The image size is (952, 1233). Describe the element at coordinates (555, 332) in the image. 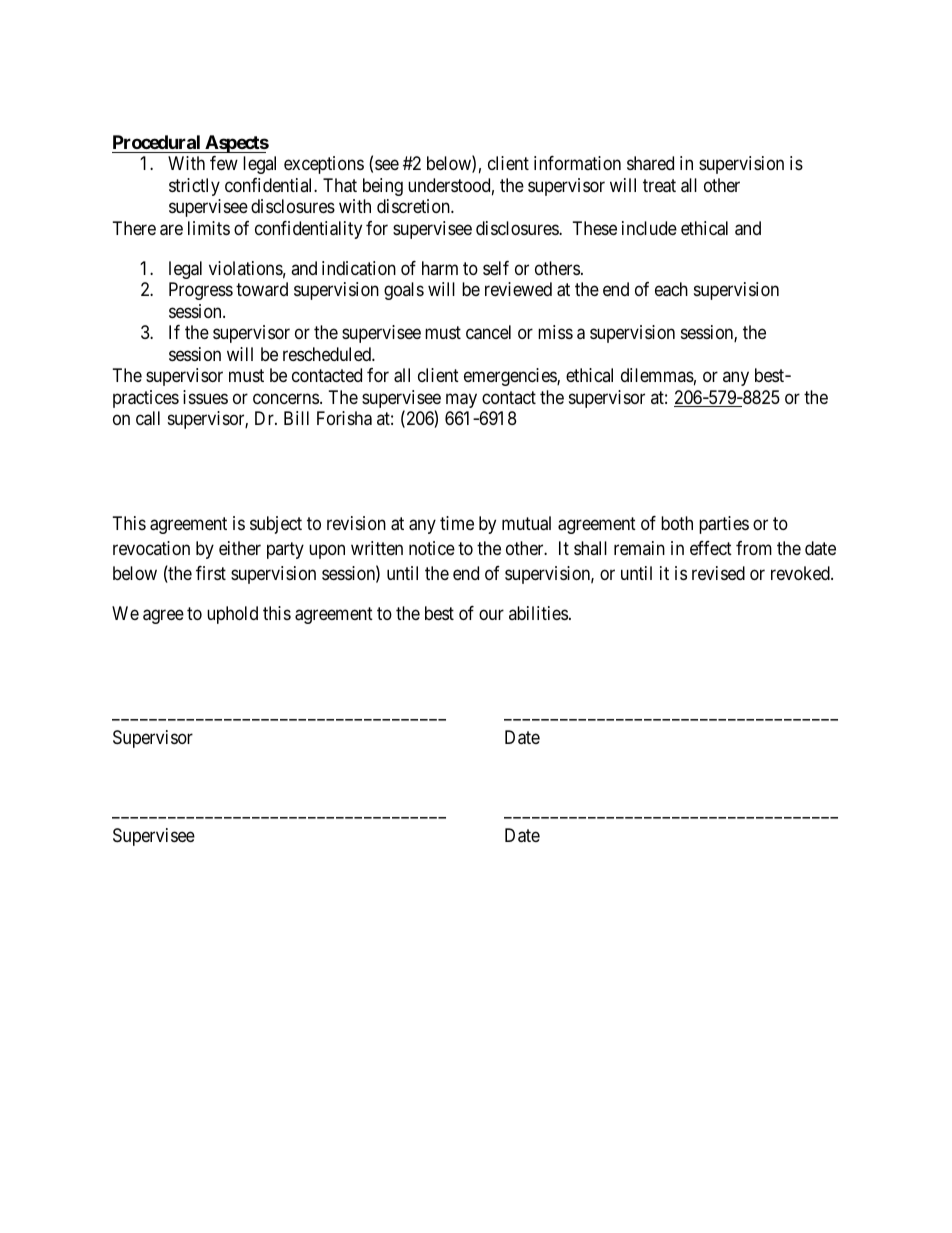

I see `miss` at that location.
